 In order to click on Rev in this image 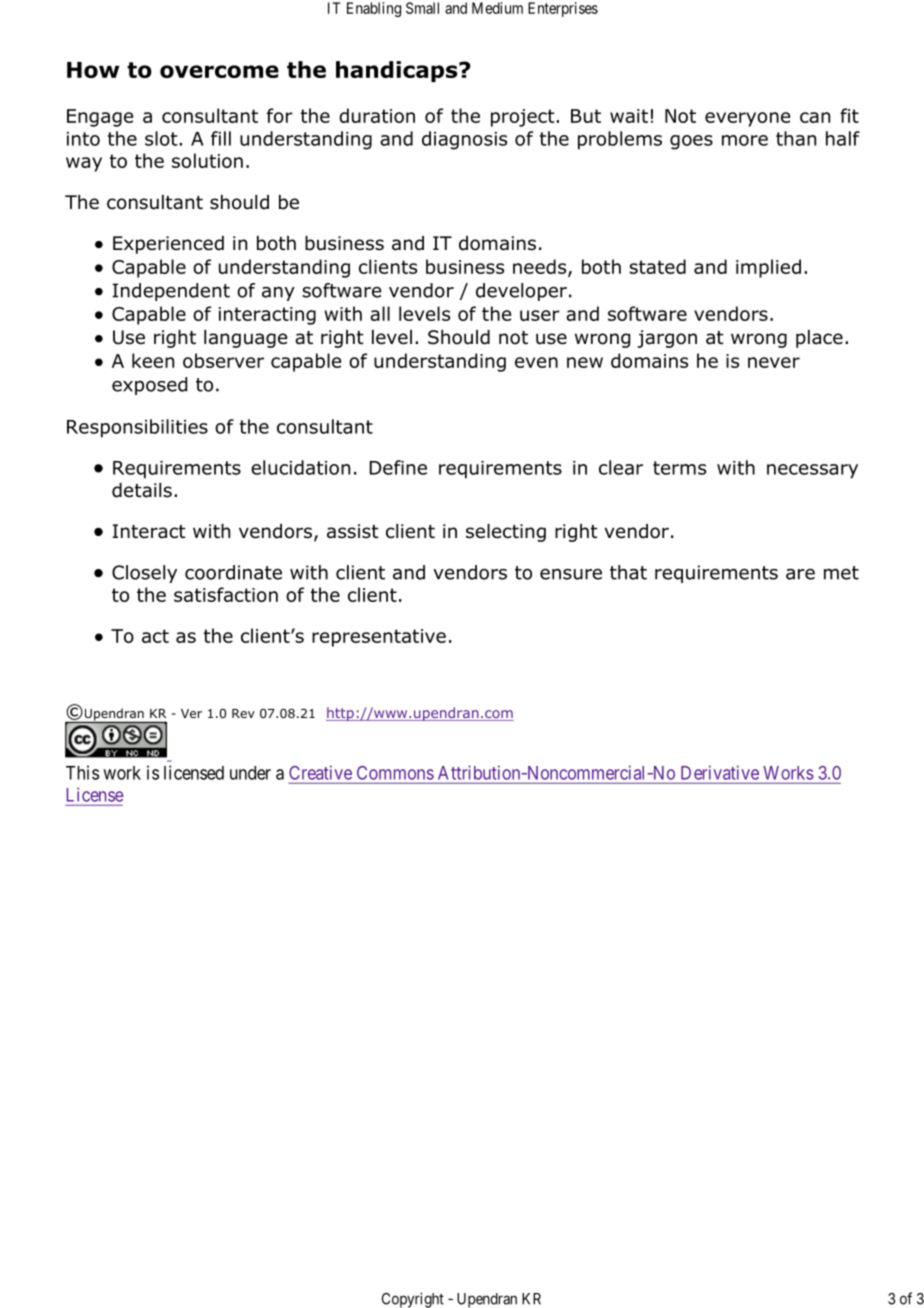, I will do `click(243, 713)`.
